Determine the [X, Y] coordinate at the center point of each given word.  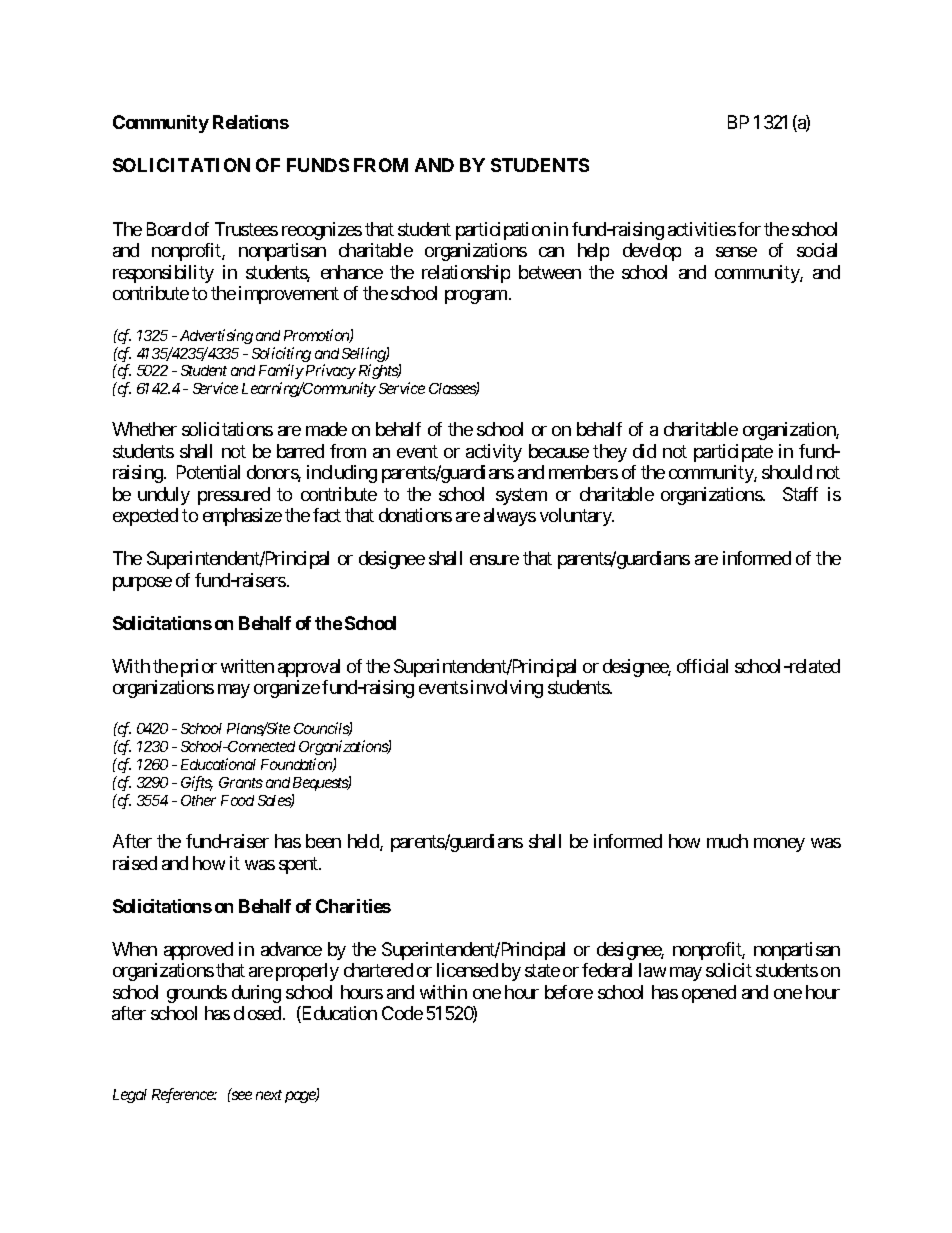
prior [199, 668]
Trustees [246, 229]
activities [702, 229]
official [702, 666]
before [569, 992]
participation [503, 231]
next [269, 1095]
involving [507, 689]
